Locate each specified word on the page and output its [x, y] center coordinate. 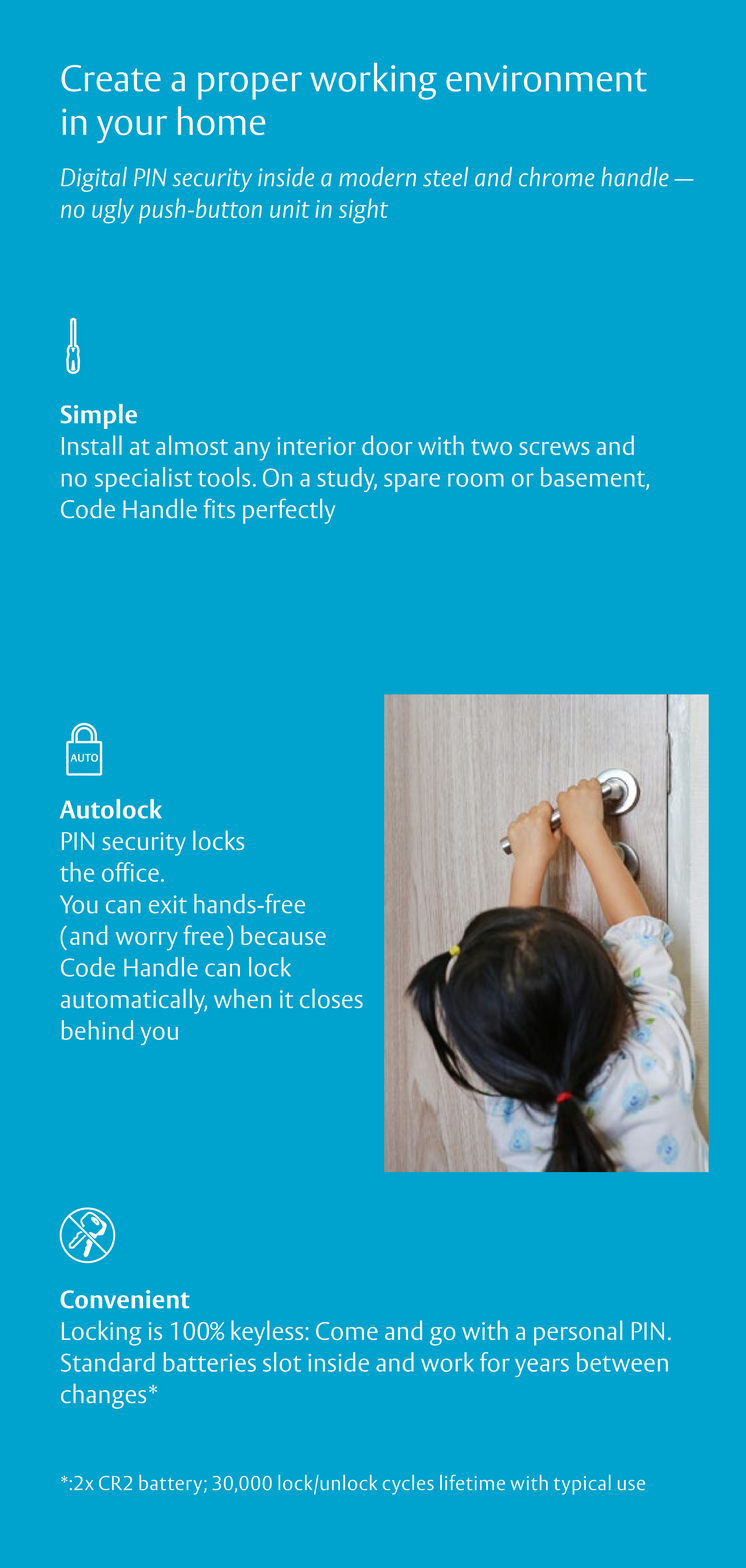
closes [331, 998]
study [347, 479]
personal [578, 1333]
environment [546, 78]
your [132, 129]
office [130, 872]
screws [554, 448]
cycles [408, 1485]
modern [377, 177]
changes [103, 1396]
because [283, 935]
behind [97, 1030]
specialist [143, 479]
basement [594, 478]
